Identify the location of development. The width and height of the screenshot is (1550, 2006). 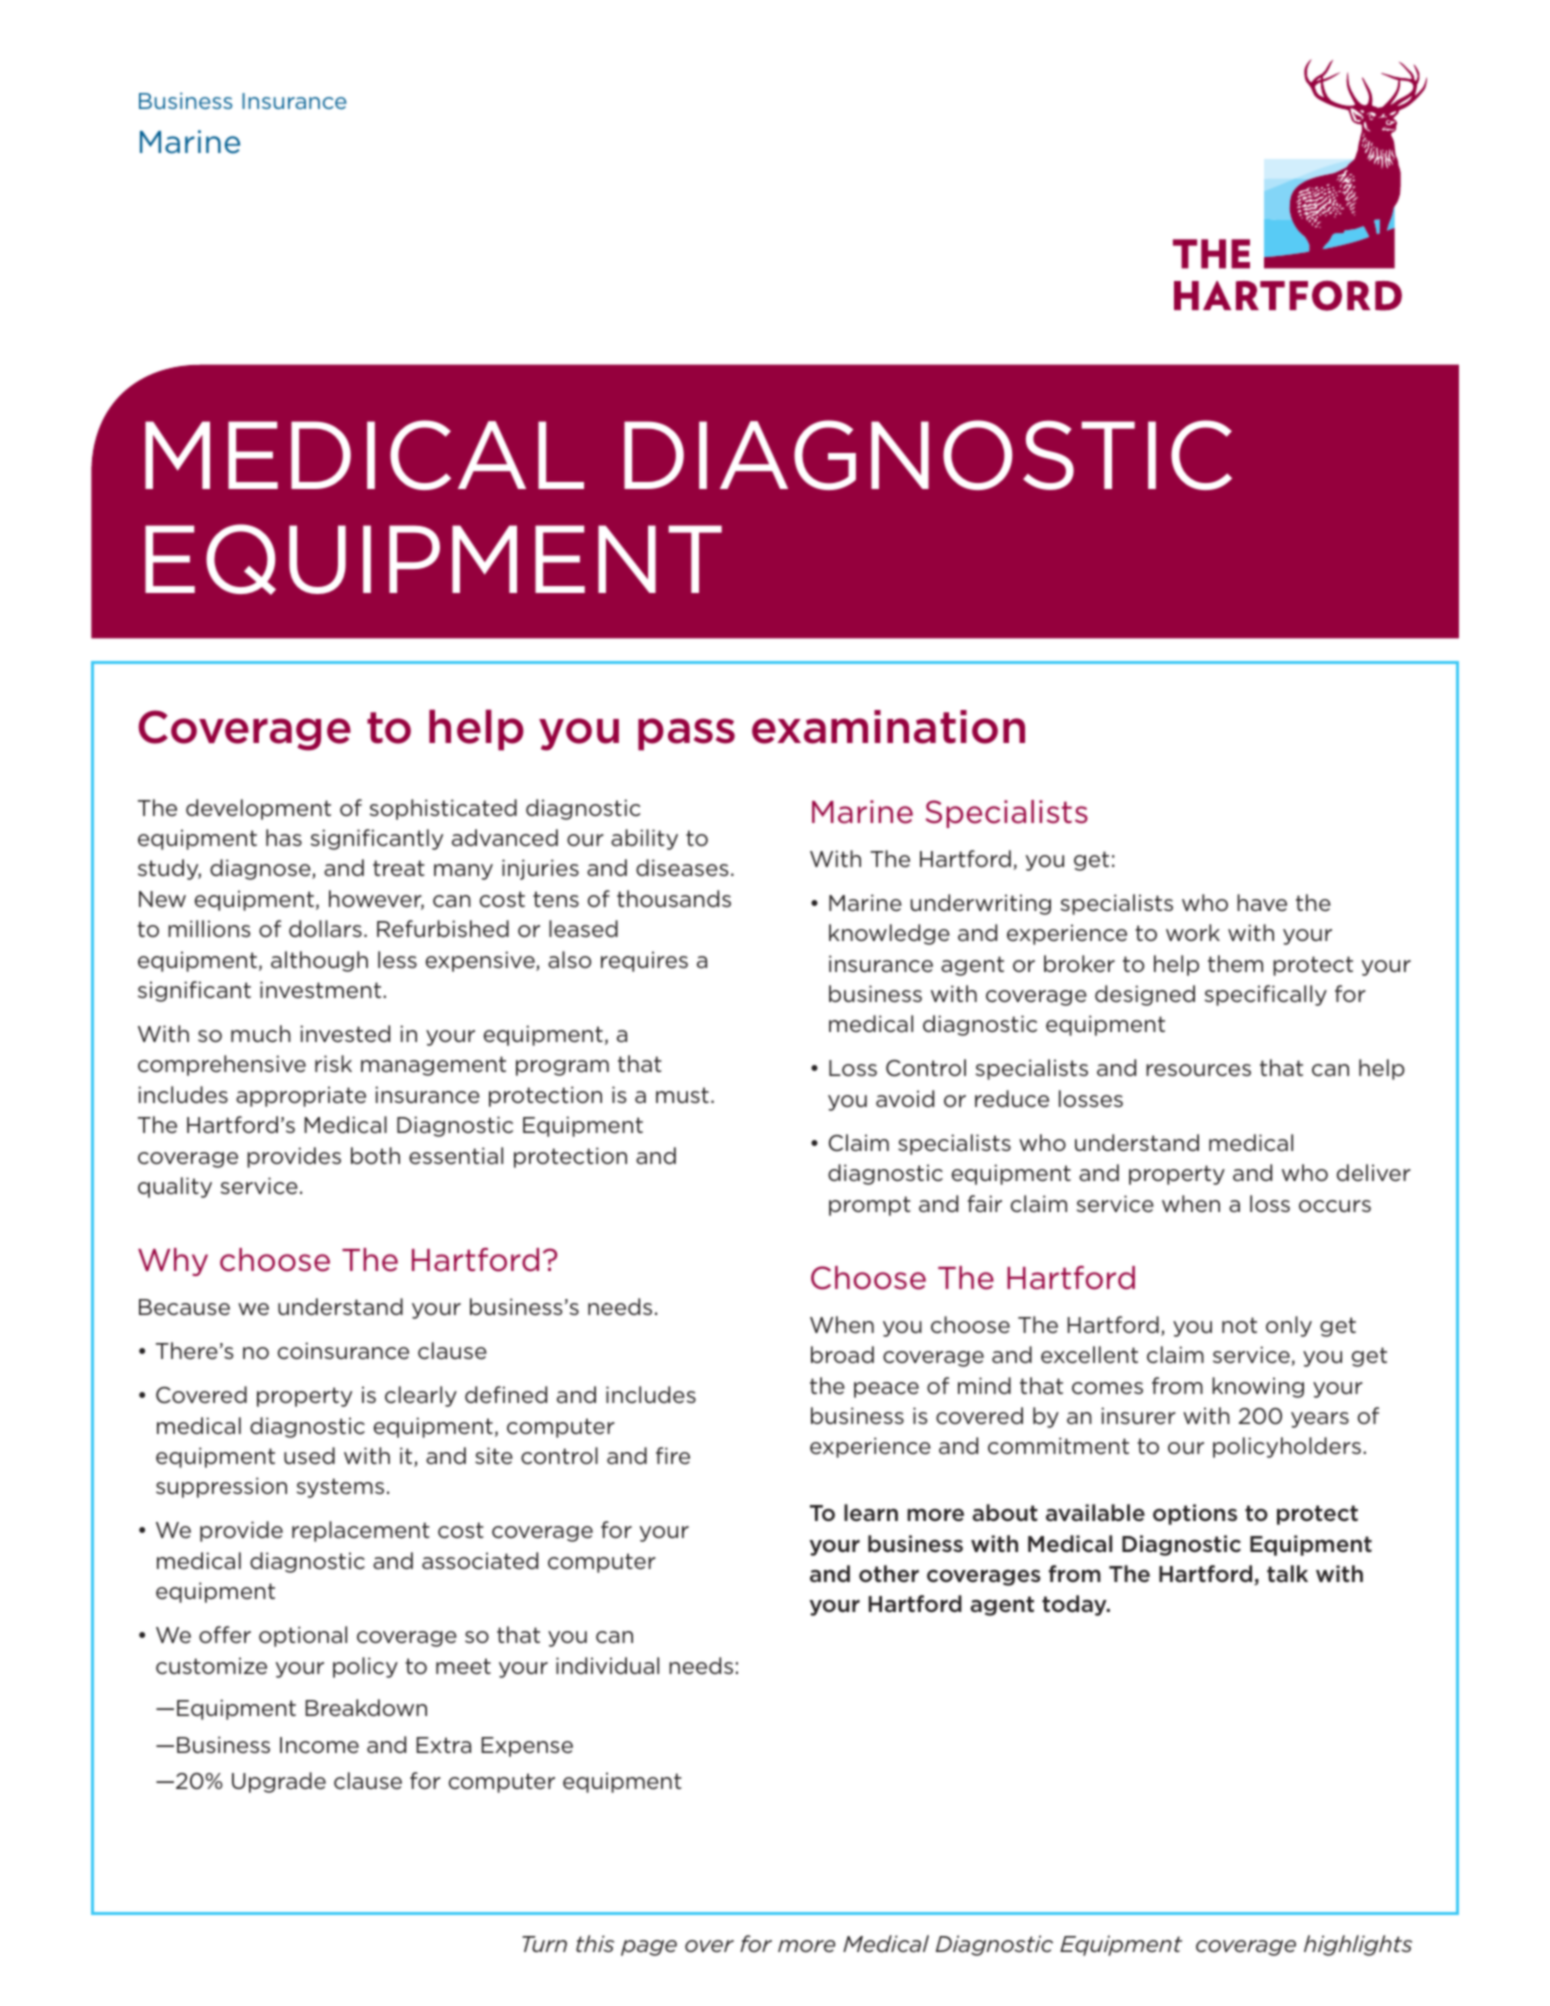
(258, 809).
